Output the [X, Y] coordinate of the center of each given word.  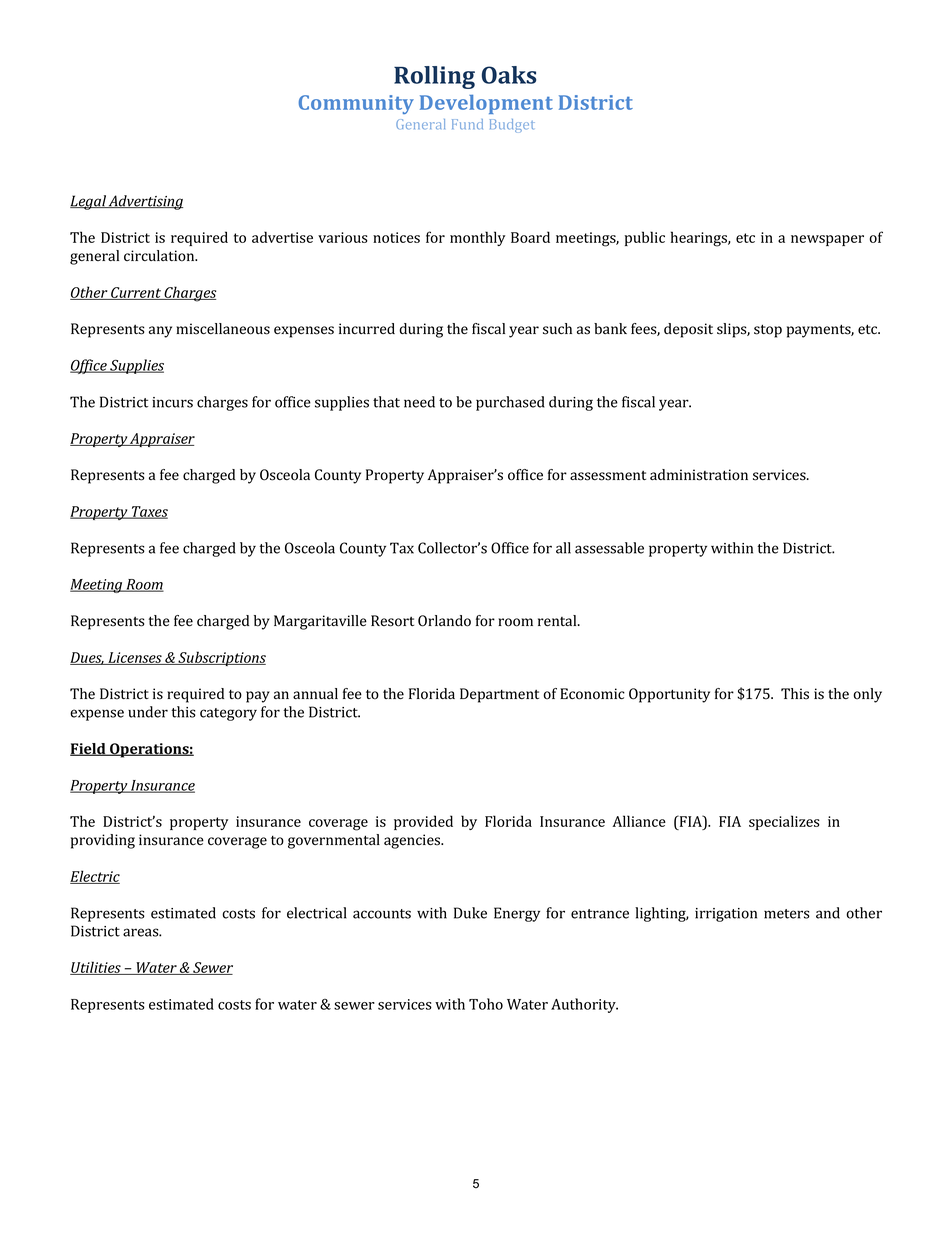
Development [486, 104]
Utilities [96, 968]
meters [787, 914]
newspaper [827, 240]
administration [699, 475]
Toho [486, 1004]
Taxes [149, 512]
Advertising [145, 202]
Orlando [444, 621]
